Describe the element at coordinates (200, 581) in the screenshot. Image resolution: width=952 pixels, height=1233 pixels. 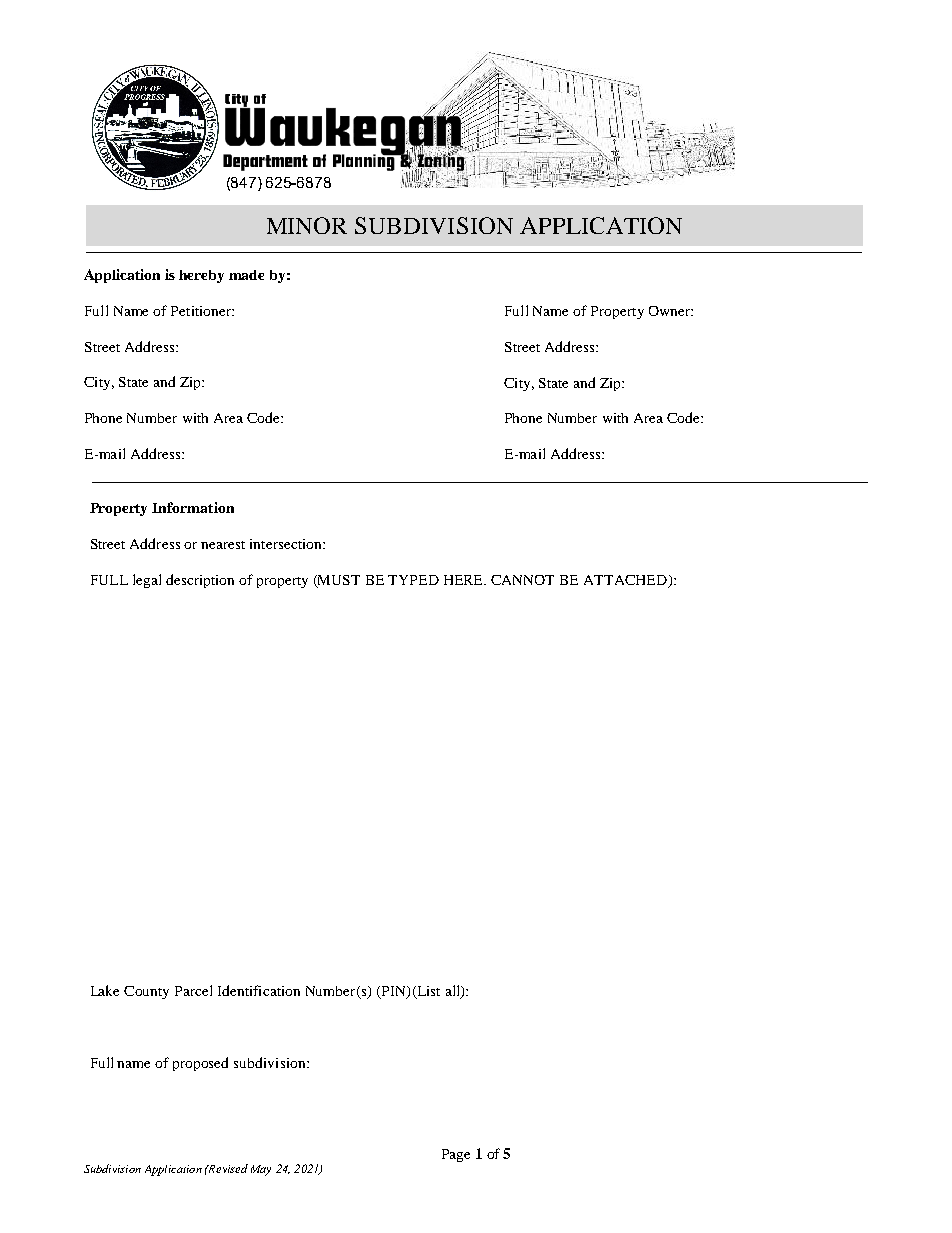
I see `description` at that location.
